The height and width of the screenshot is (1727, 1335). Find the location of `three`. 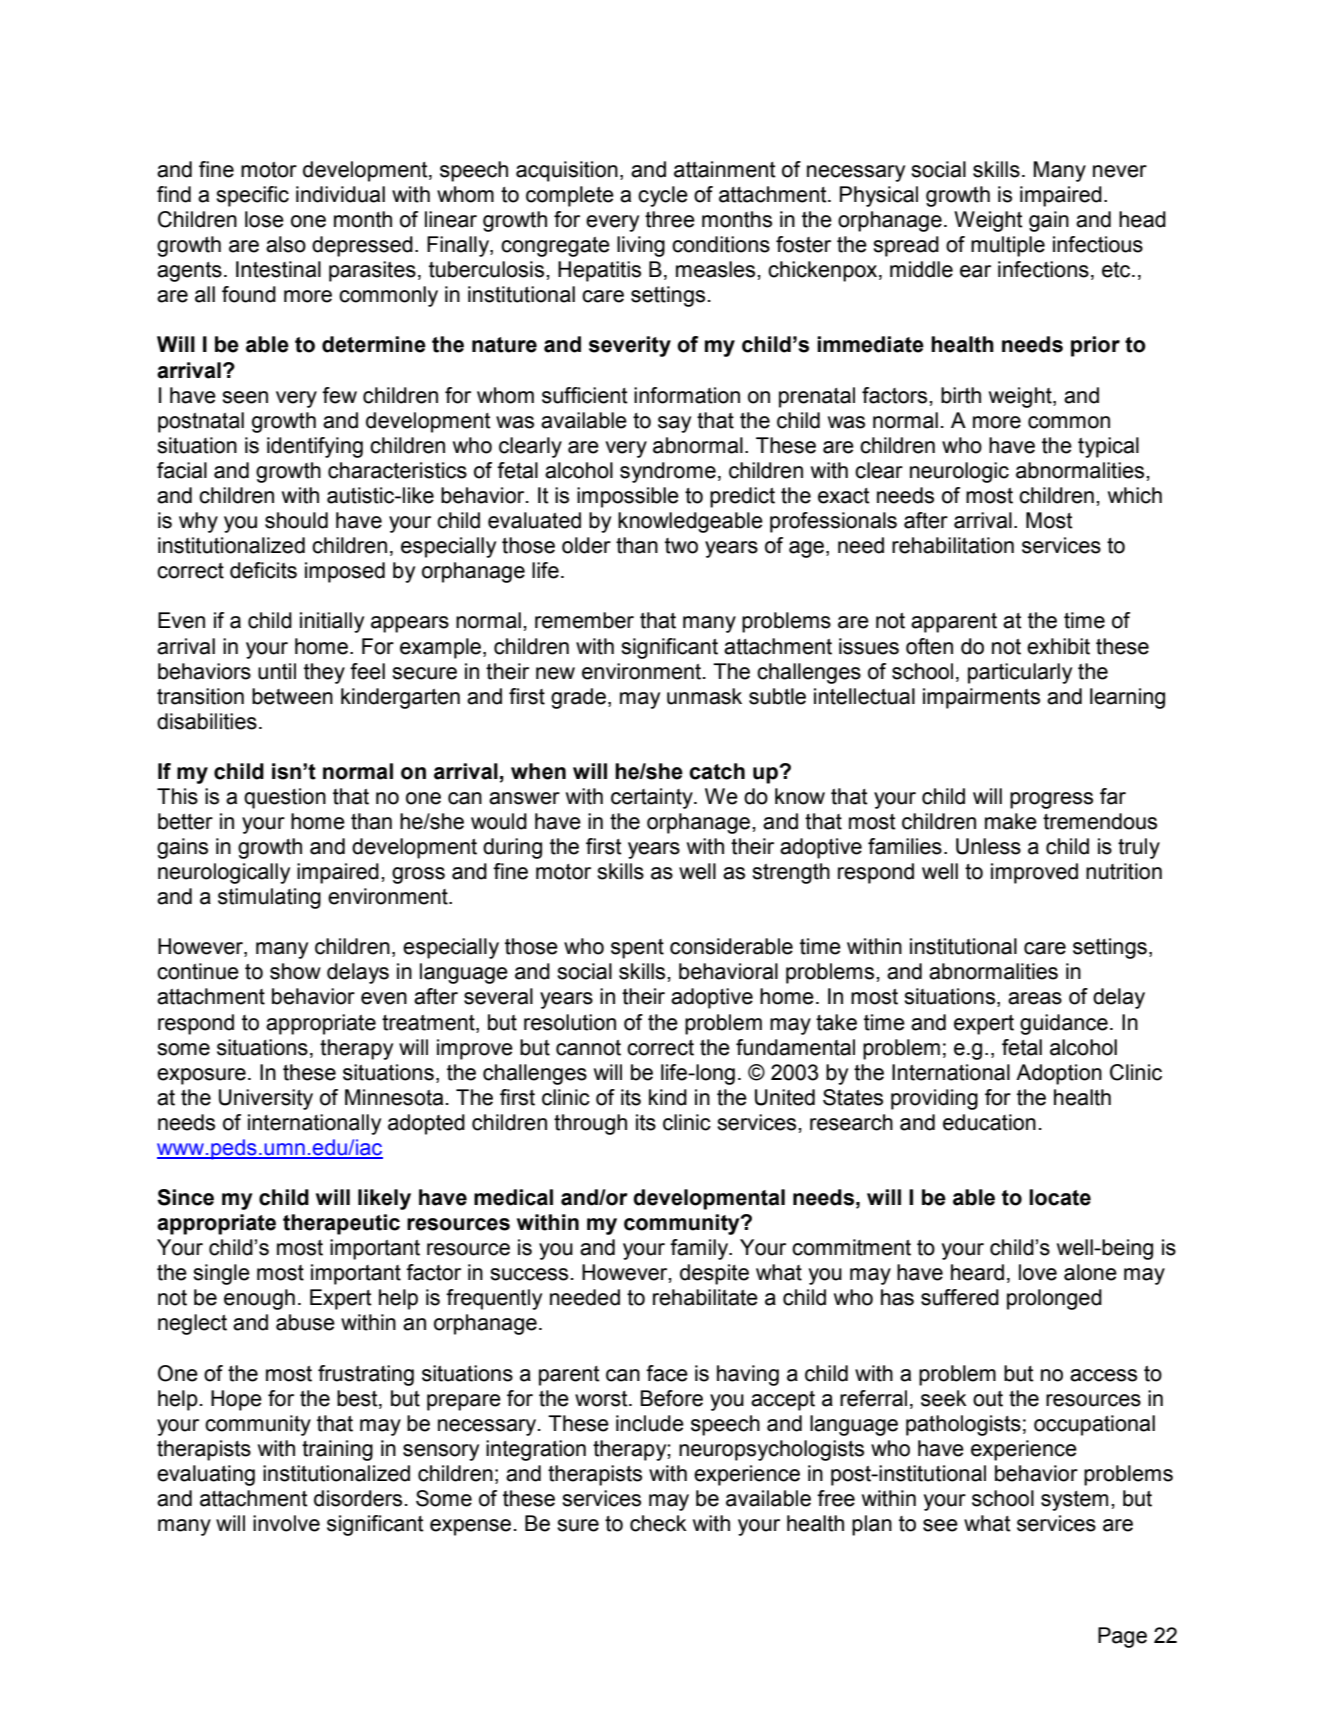

three is located at coordinates (670, 219).
